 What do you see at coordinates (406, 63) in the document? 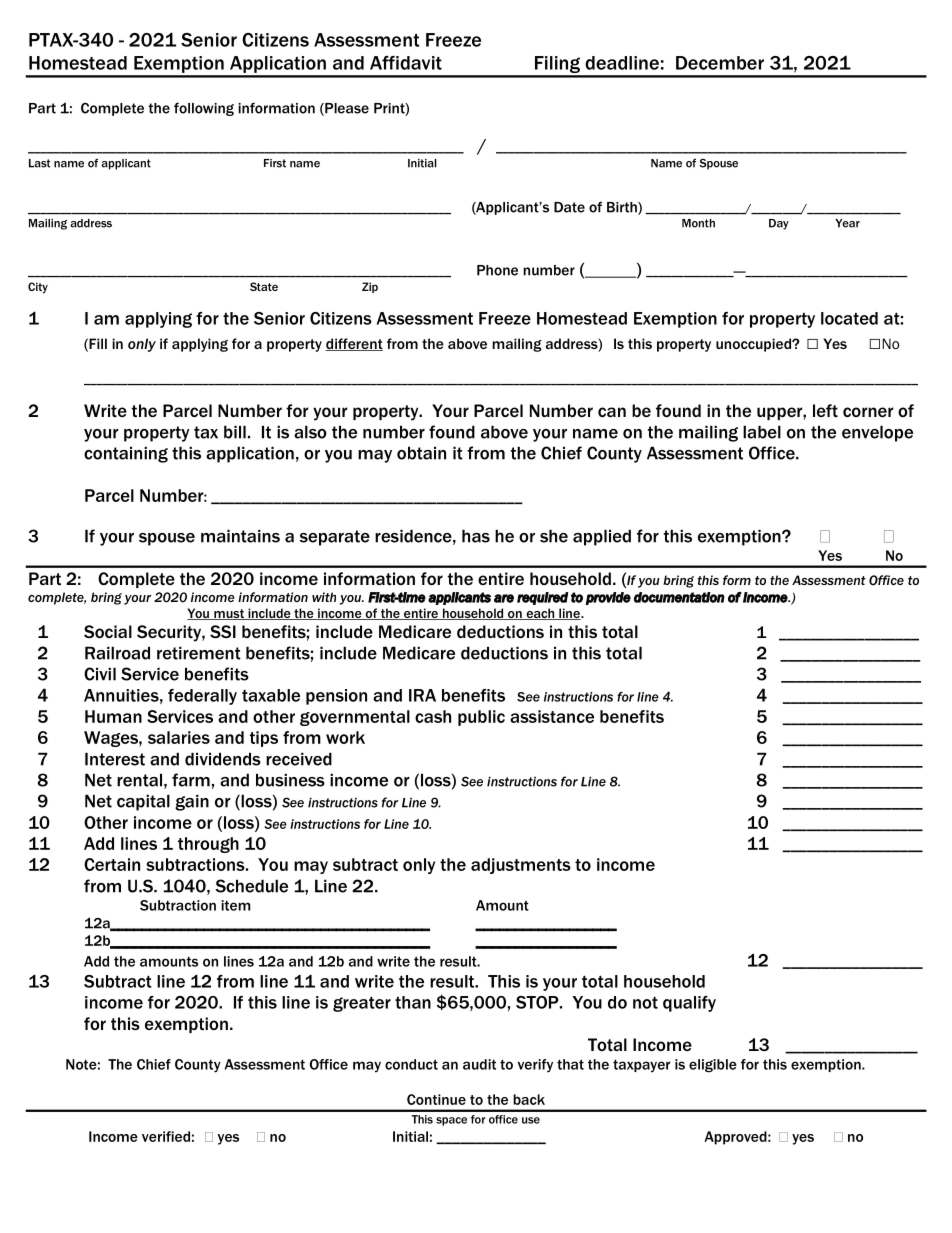
I see `Affidavit` at bounding box center [406, 63].
